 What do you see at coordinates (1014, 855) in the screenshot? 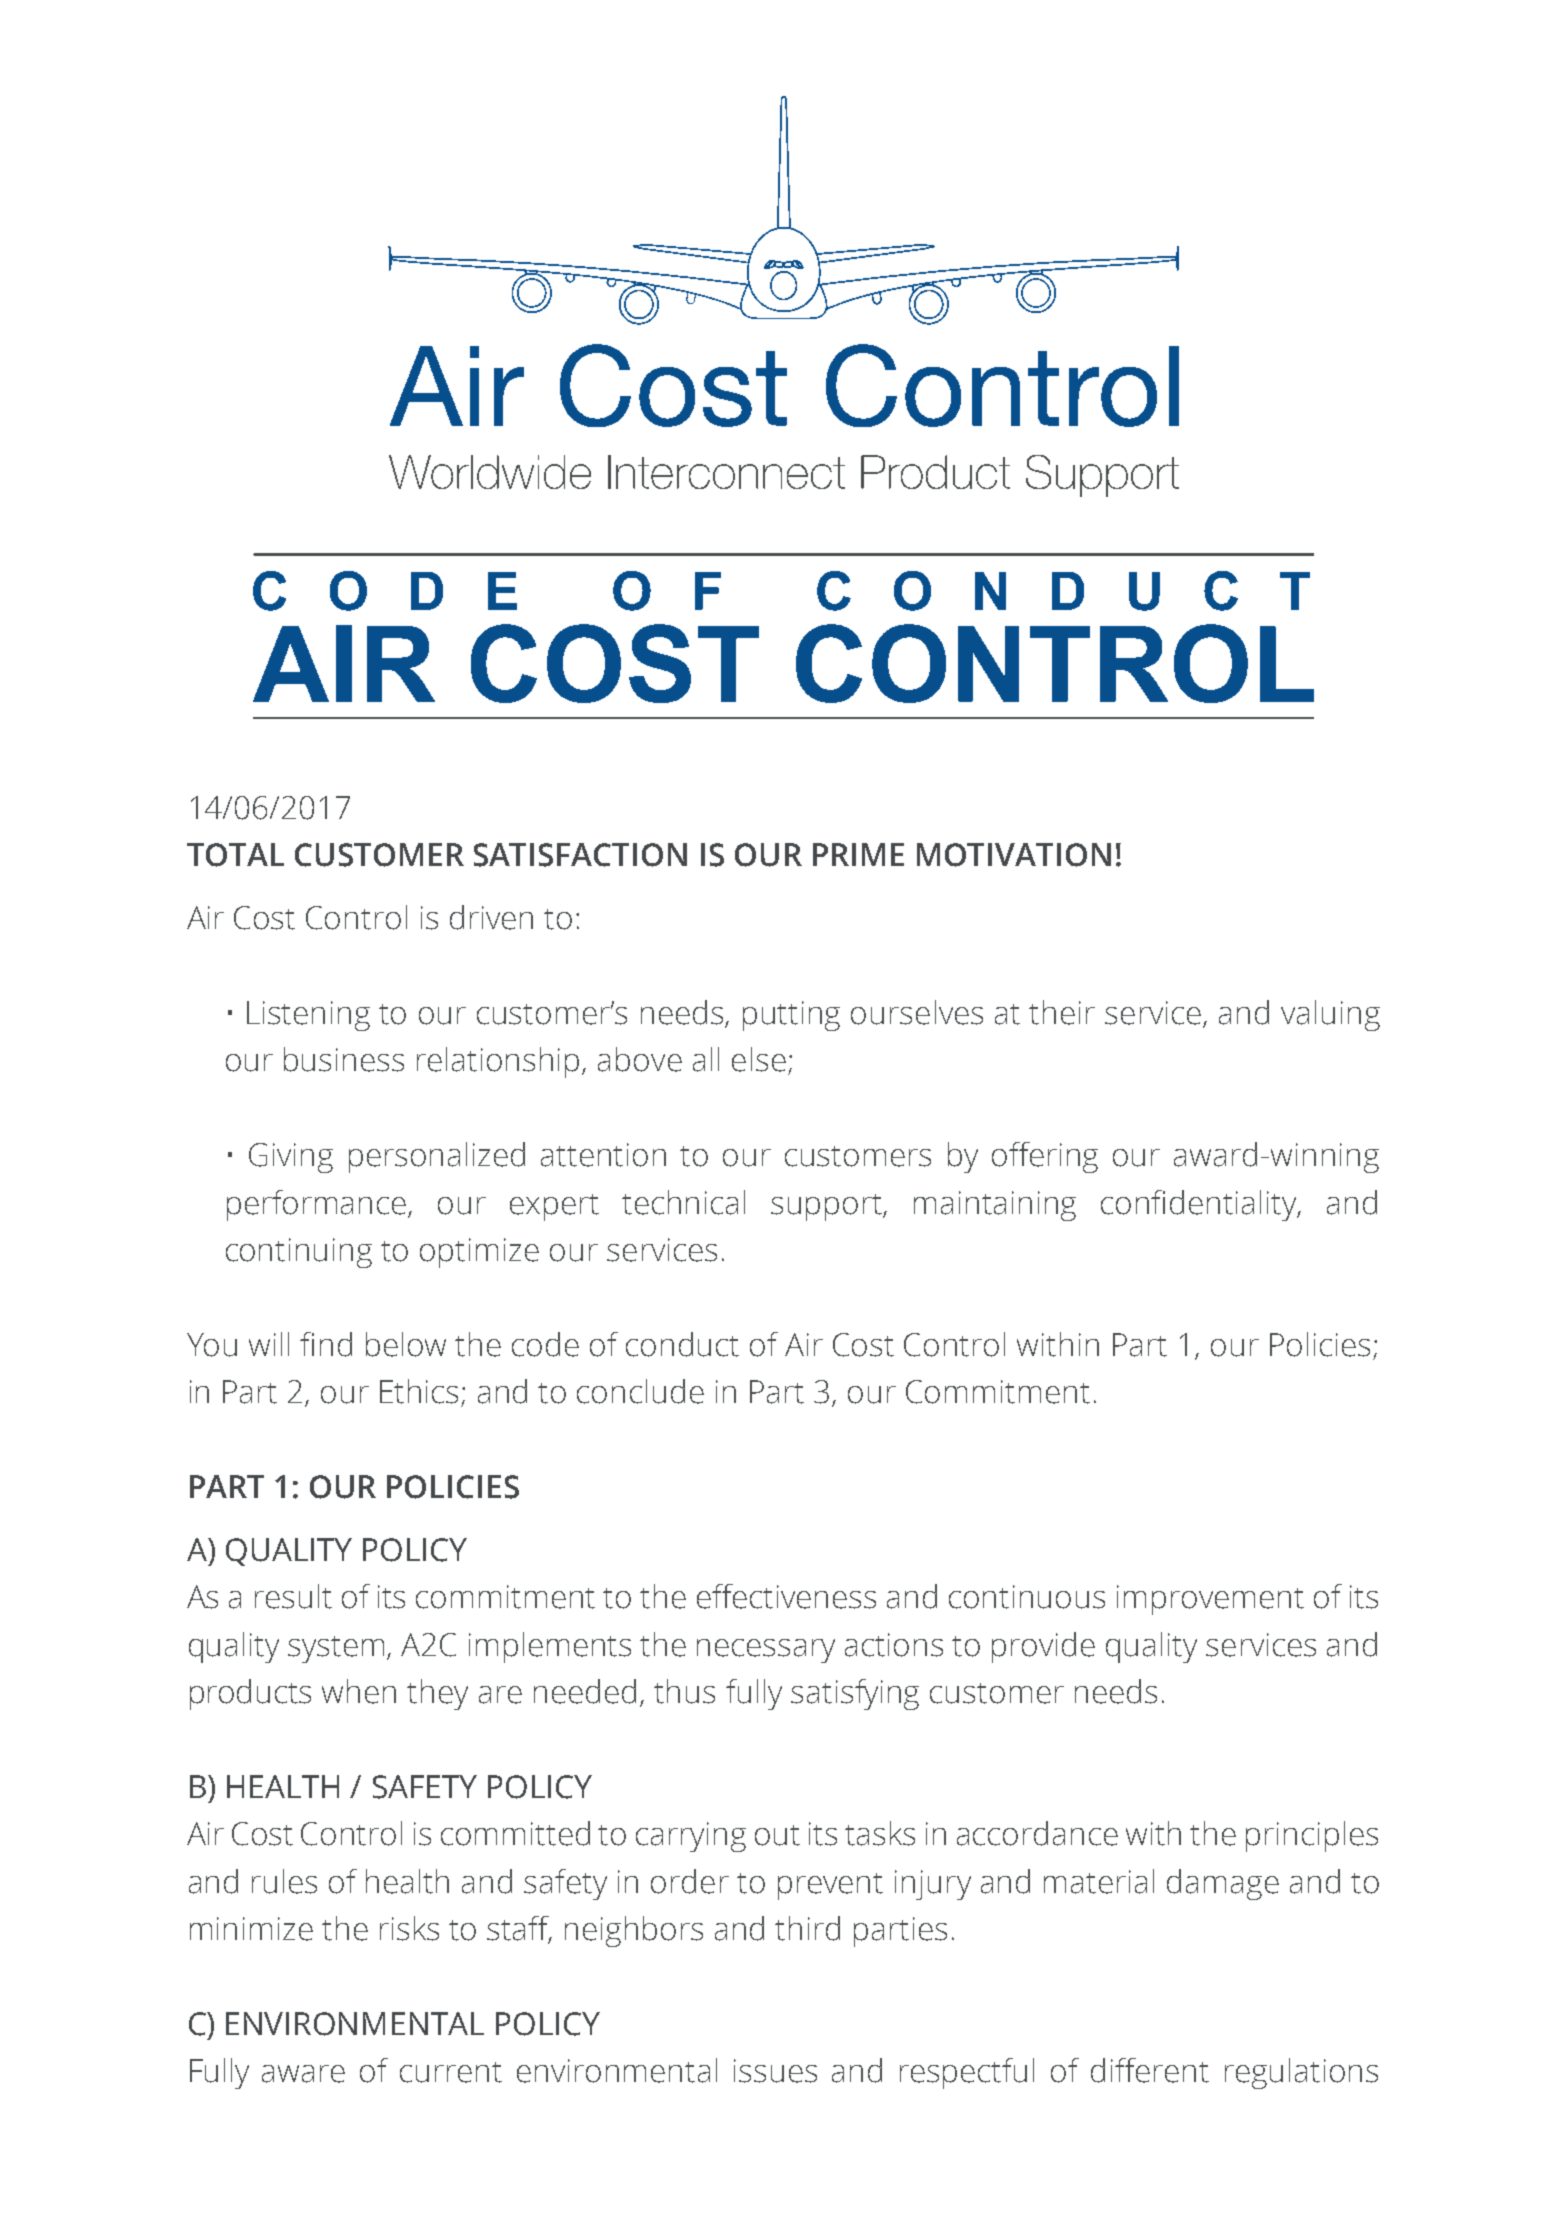
I see `MOTIVATION` at bounding box center [1014, 855].
